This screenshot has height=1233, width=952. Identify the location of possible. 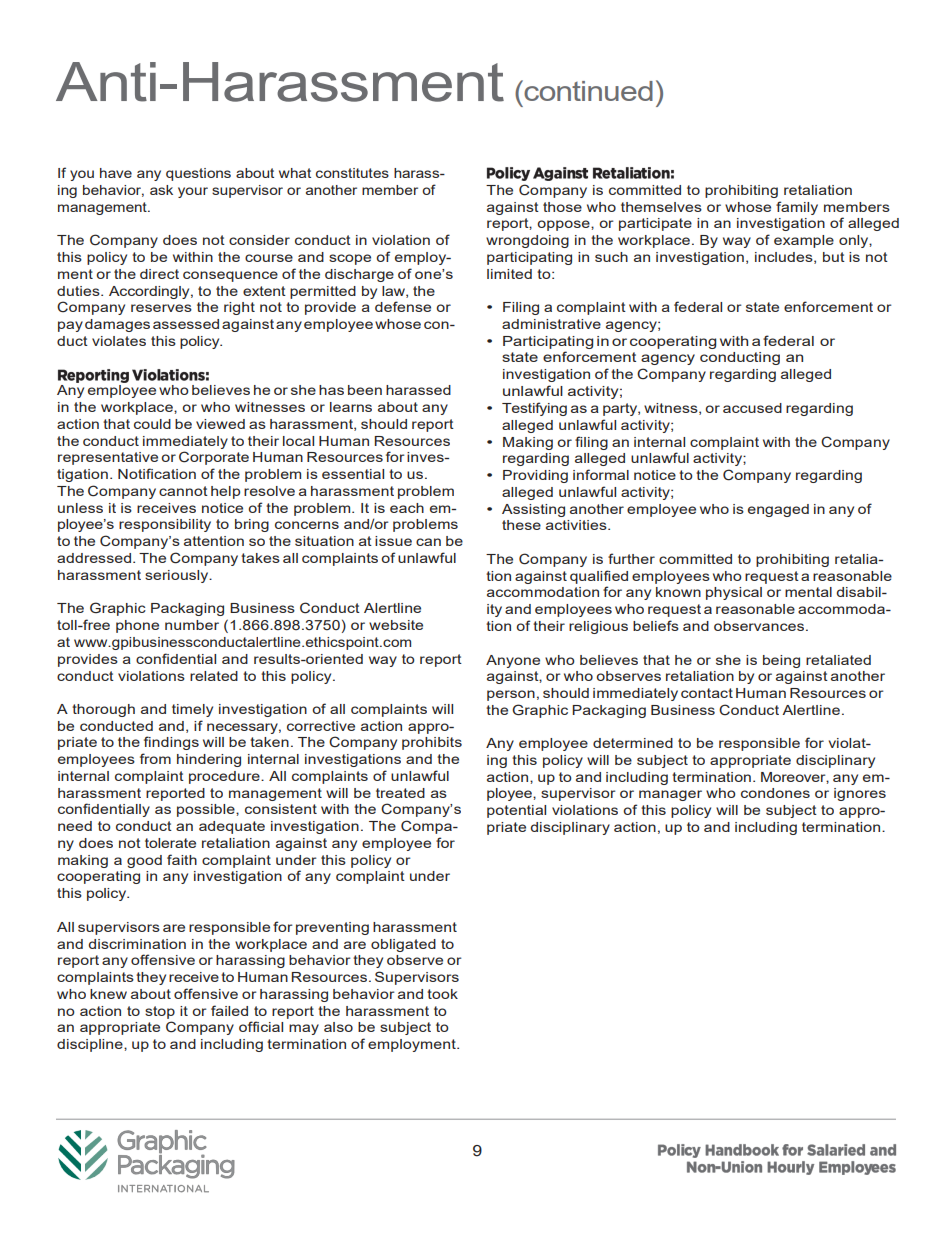
(207, 810).
